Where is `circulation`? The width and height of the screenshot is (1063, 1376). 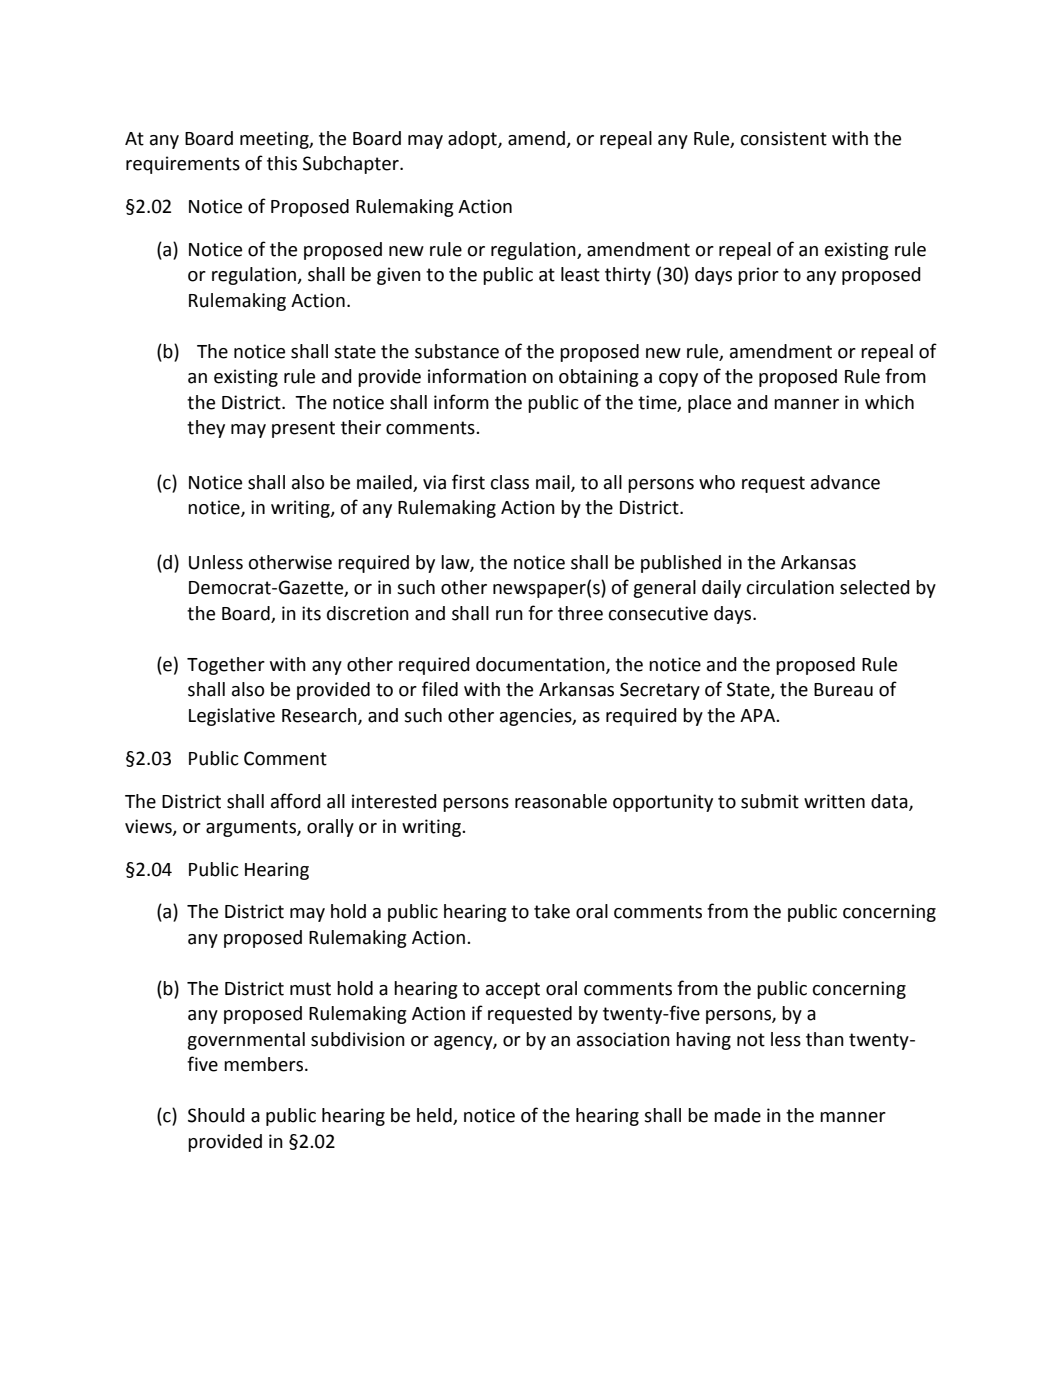 circulation is located at coordinates (790, 587).
